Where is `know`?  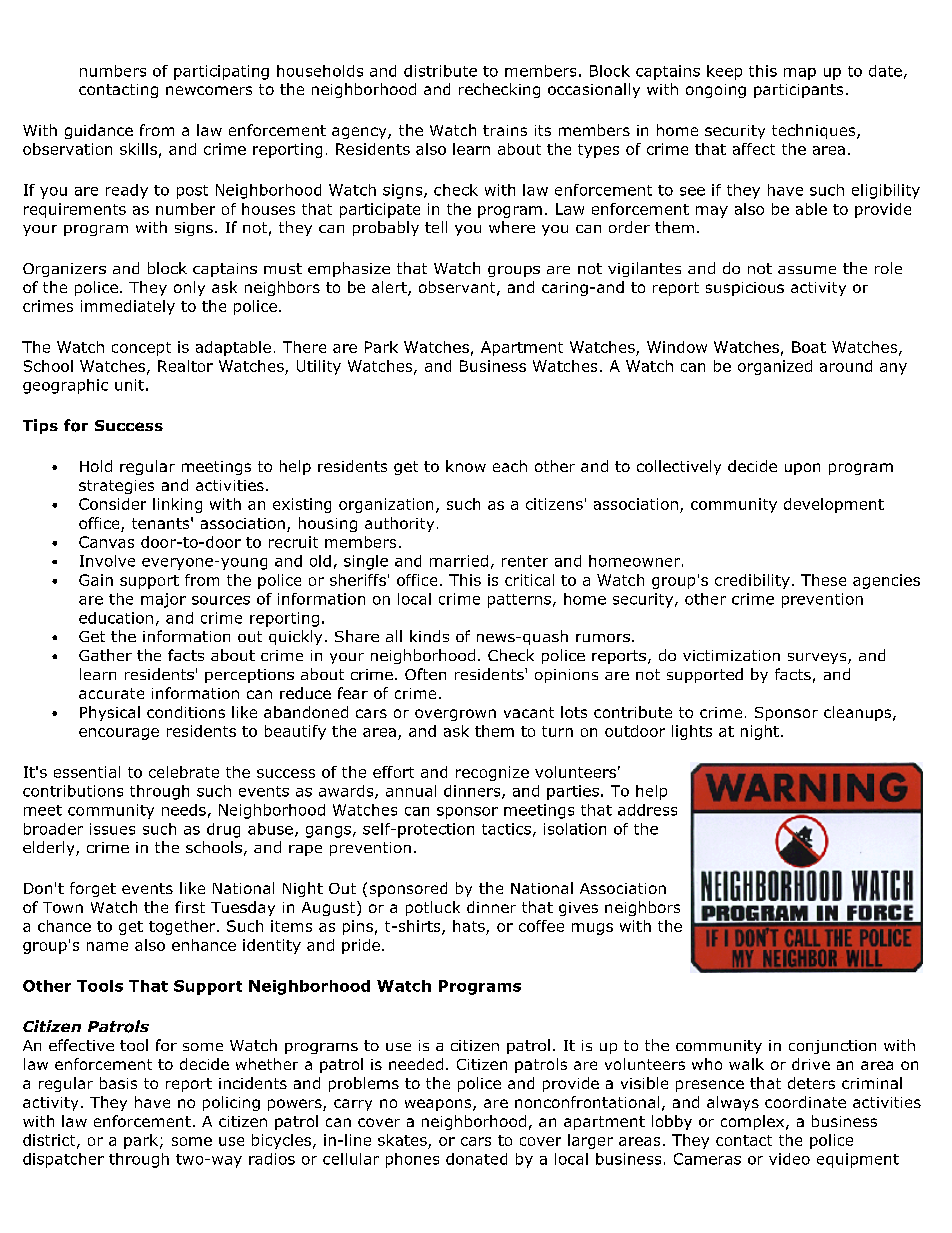 know is located at coordinates (466, 466).
